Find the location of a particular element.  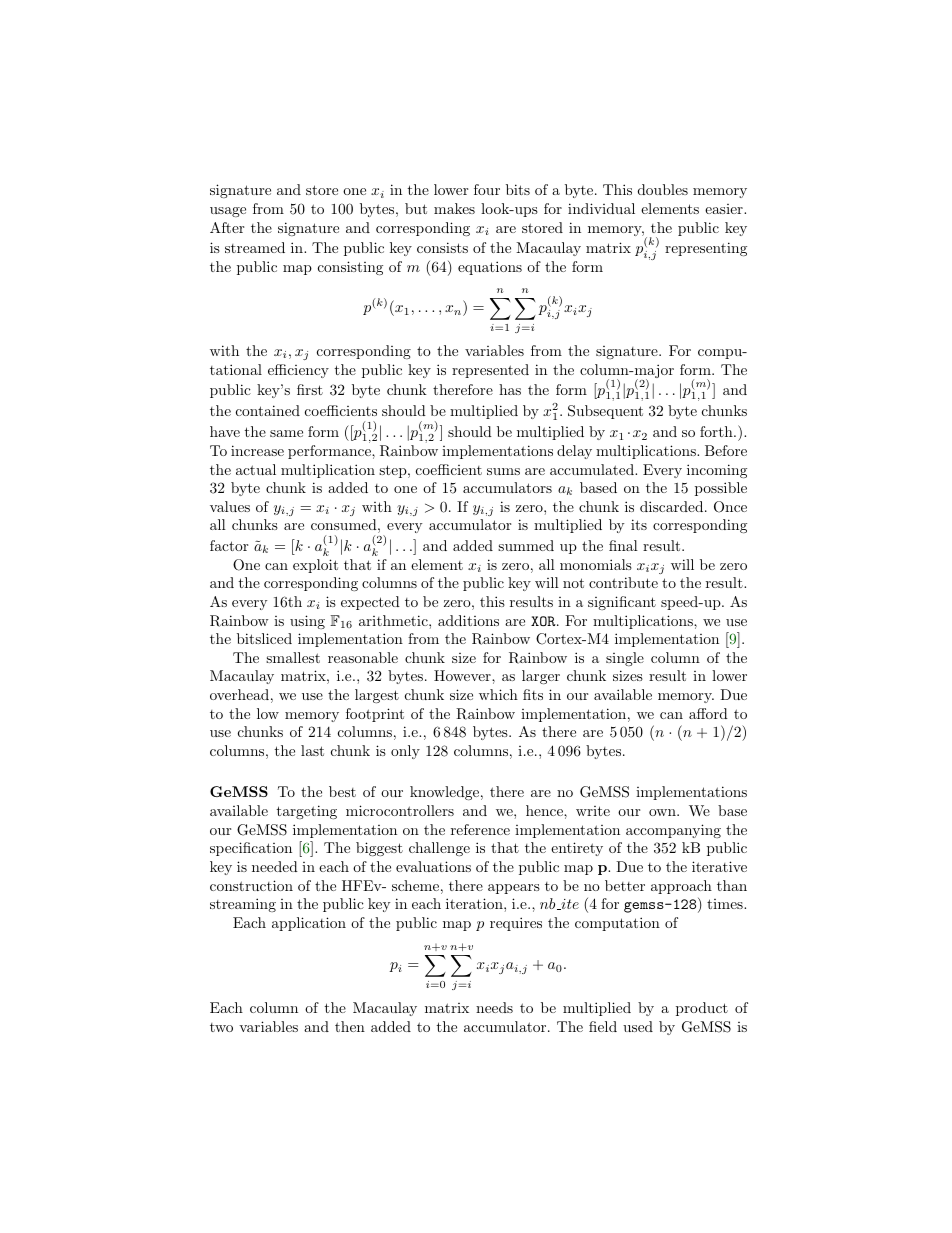

two is located at coordinates (221, 1027).
